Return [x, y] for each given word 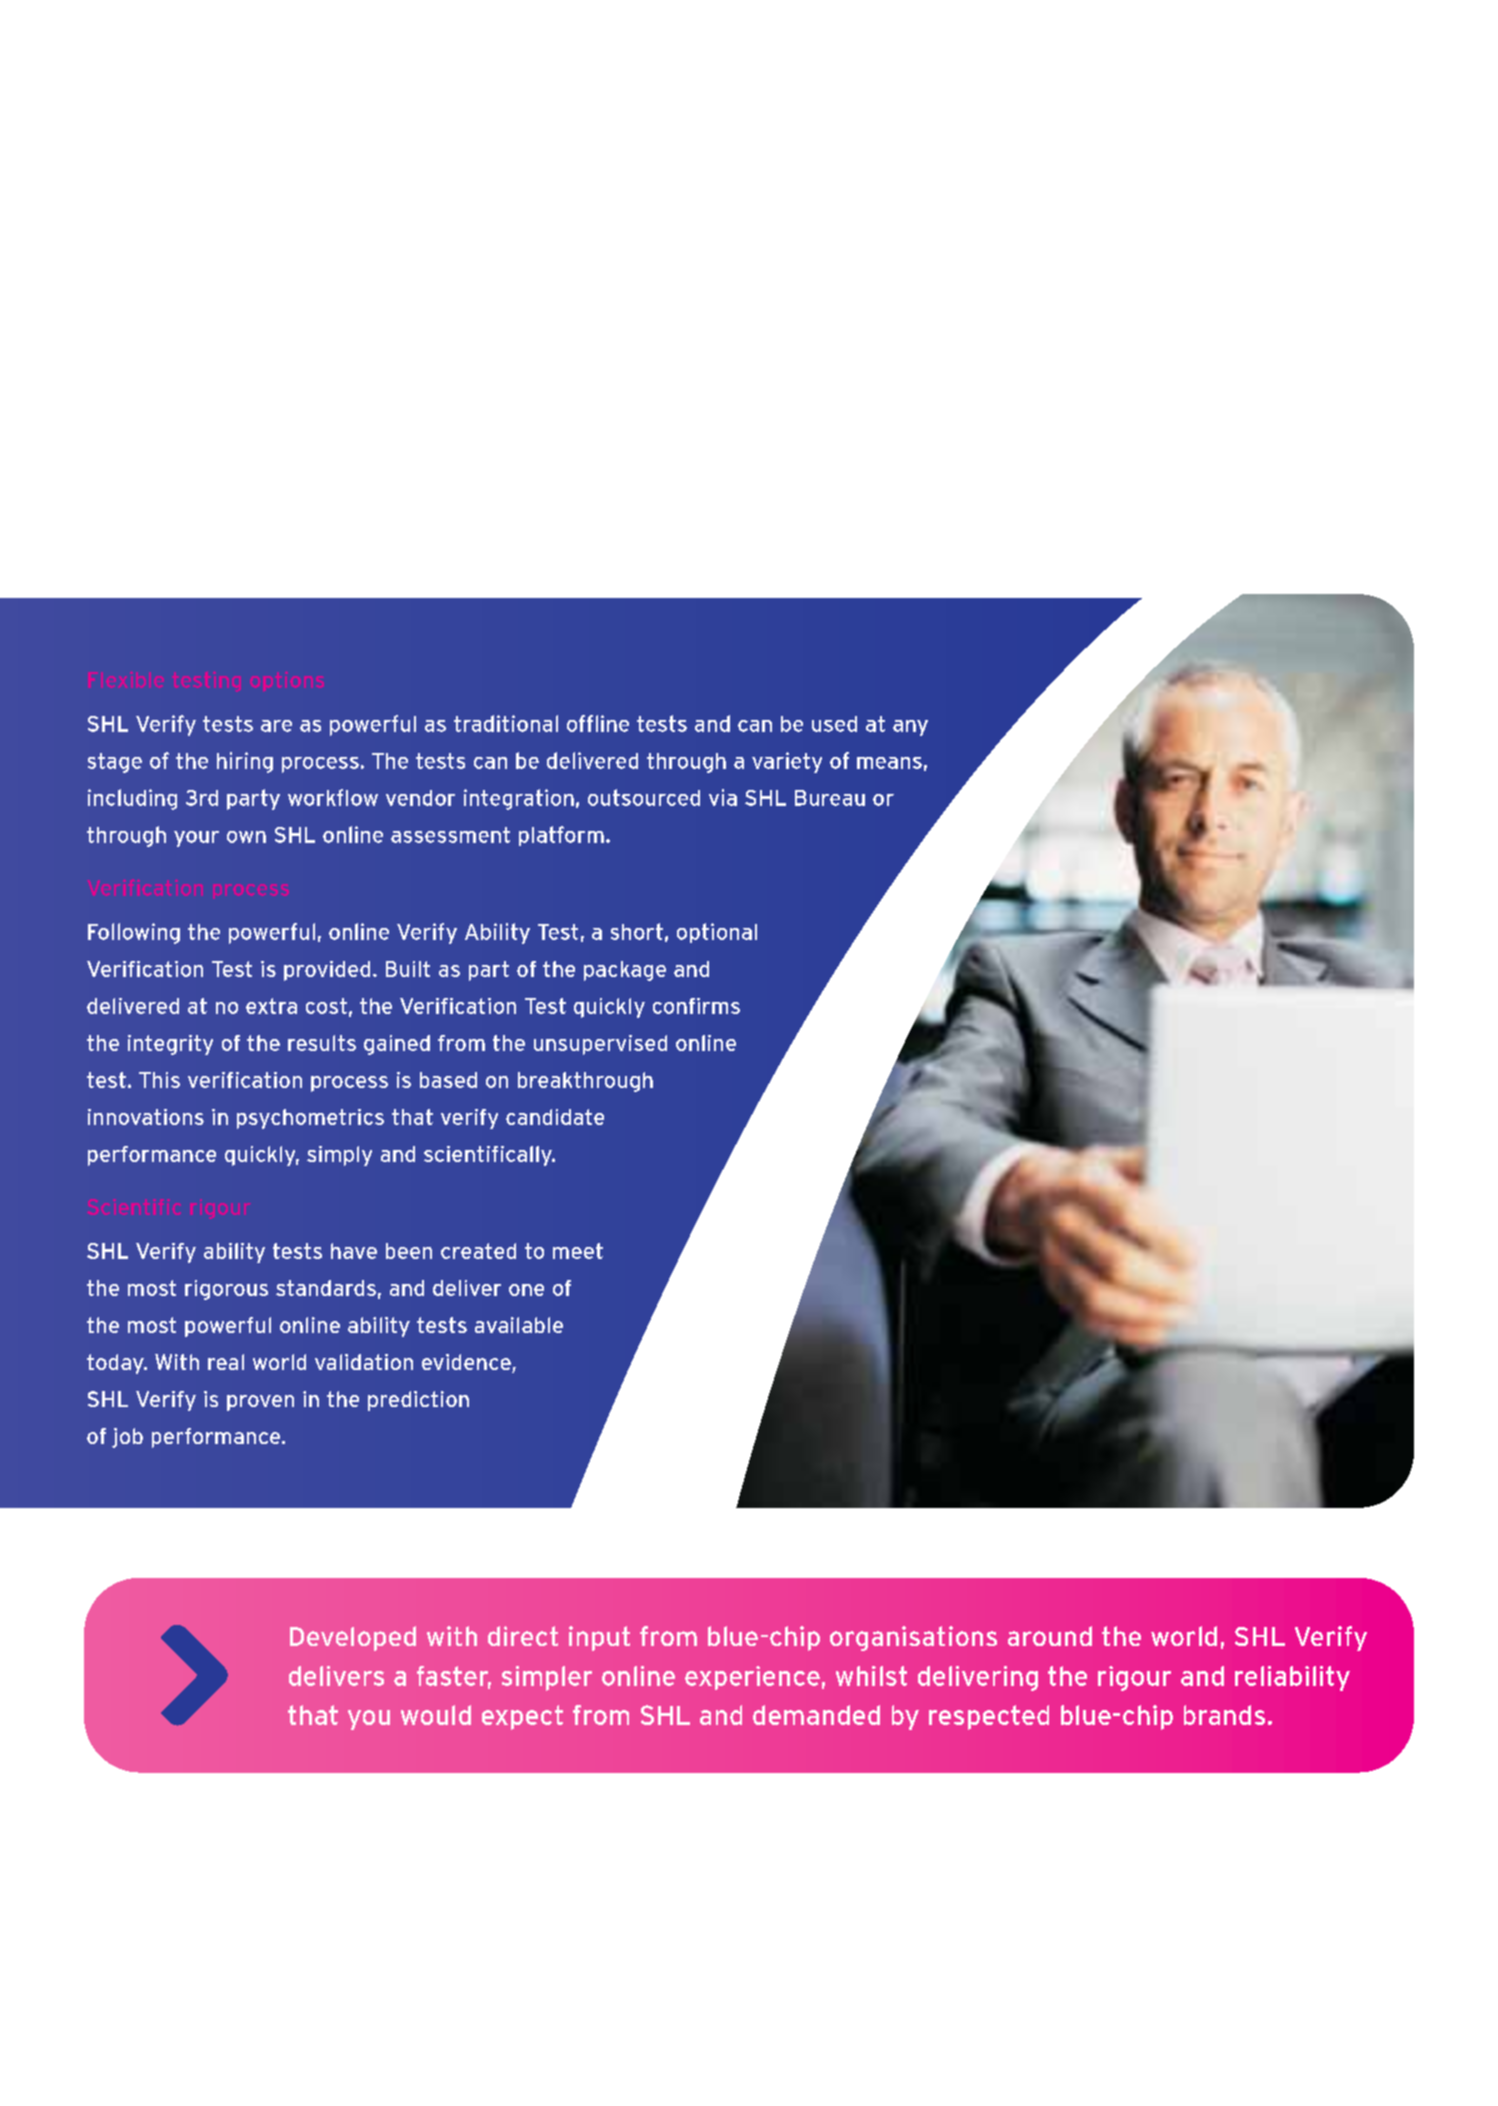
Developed [353, 1638]
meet [578, 1251]
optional [717, 933]
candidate [555, 1117]
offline [598, 723]
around [1050, 1636]
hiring [245, 762]
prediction [418, 1401]
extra [271, 1006]
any [910, 728]
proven [260, 1403]
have [354, 1251]
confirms [696, 1006]
